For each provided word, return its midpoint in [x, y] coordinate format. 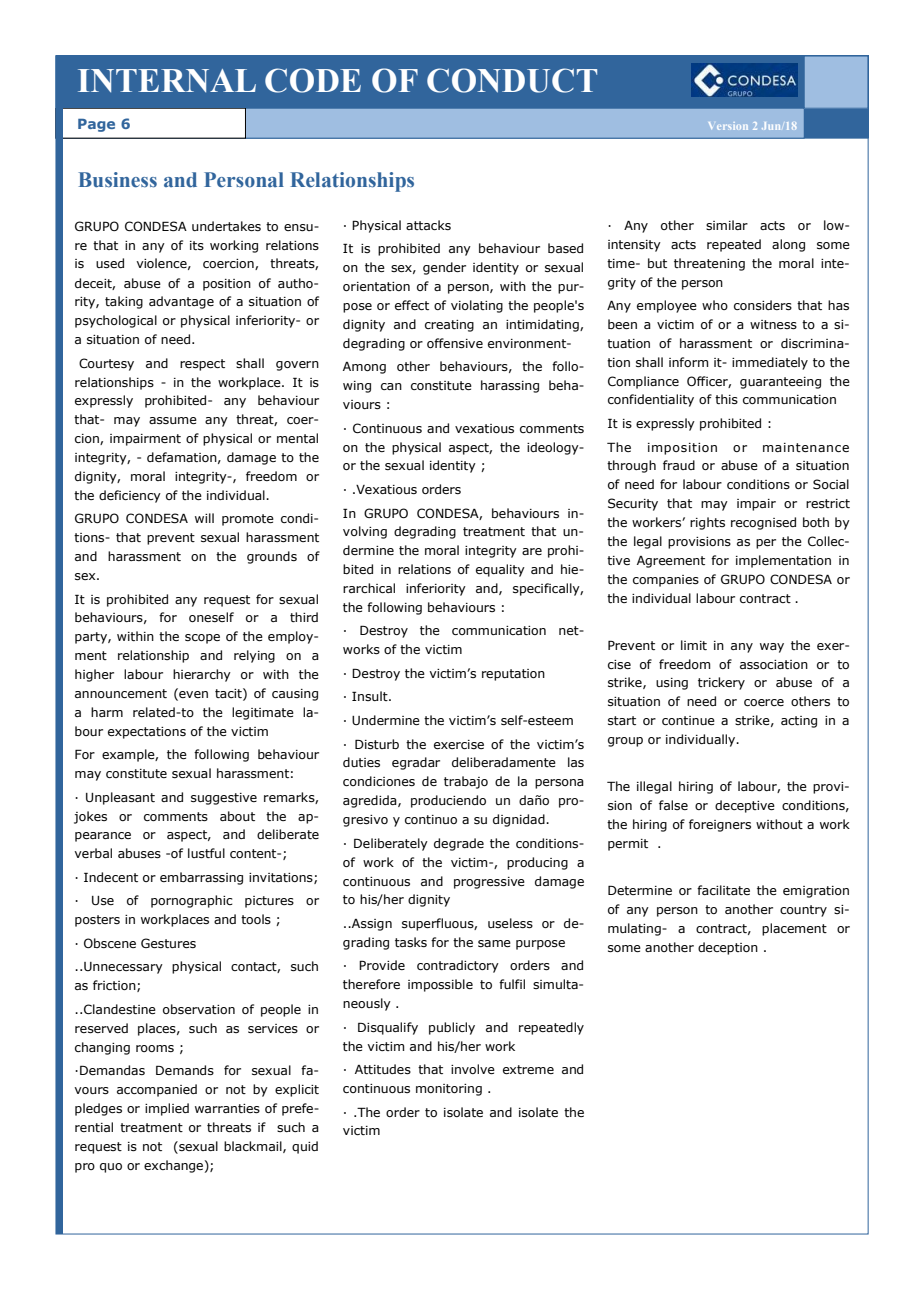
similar [727, 225]
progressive [489, 883]
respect [202, 365]
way [772, 648]
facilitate [723, 890]
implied [167, 1109]
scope [202, 639]
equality [500, 570]
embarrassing [201, 878]
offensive [455, 343]
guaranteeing [780, 383]
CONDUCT [512, 80]
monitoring [449, 1090]
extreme [528, 1069]
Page [96, 125]
